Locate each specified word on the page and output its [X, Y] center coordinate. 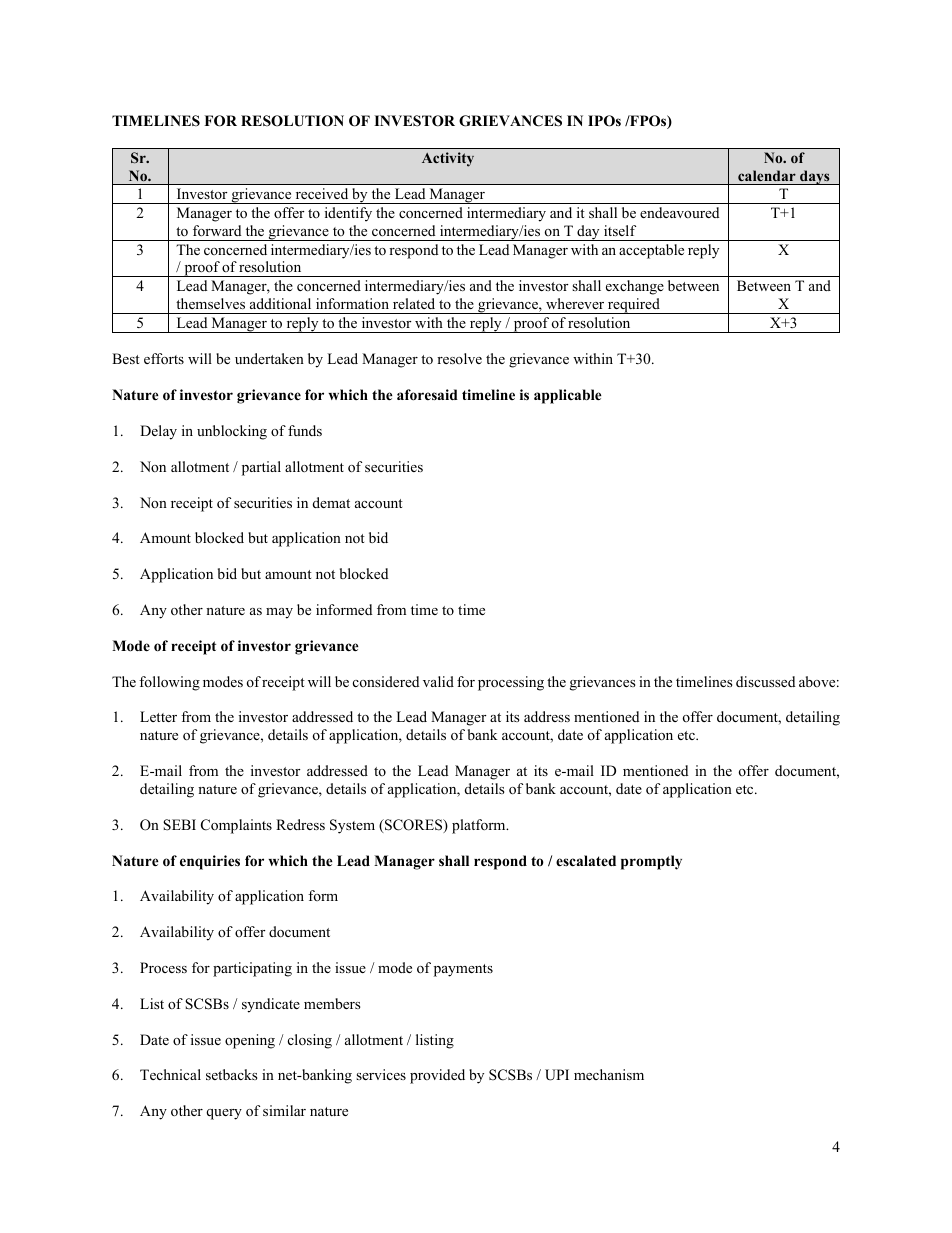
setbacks [232, 1074]
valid [438, 681]
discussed [765, 681]
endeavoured [679, 212]
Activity [448, 159]
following [169, 683]
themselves [210, 303]
